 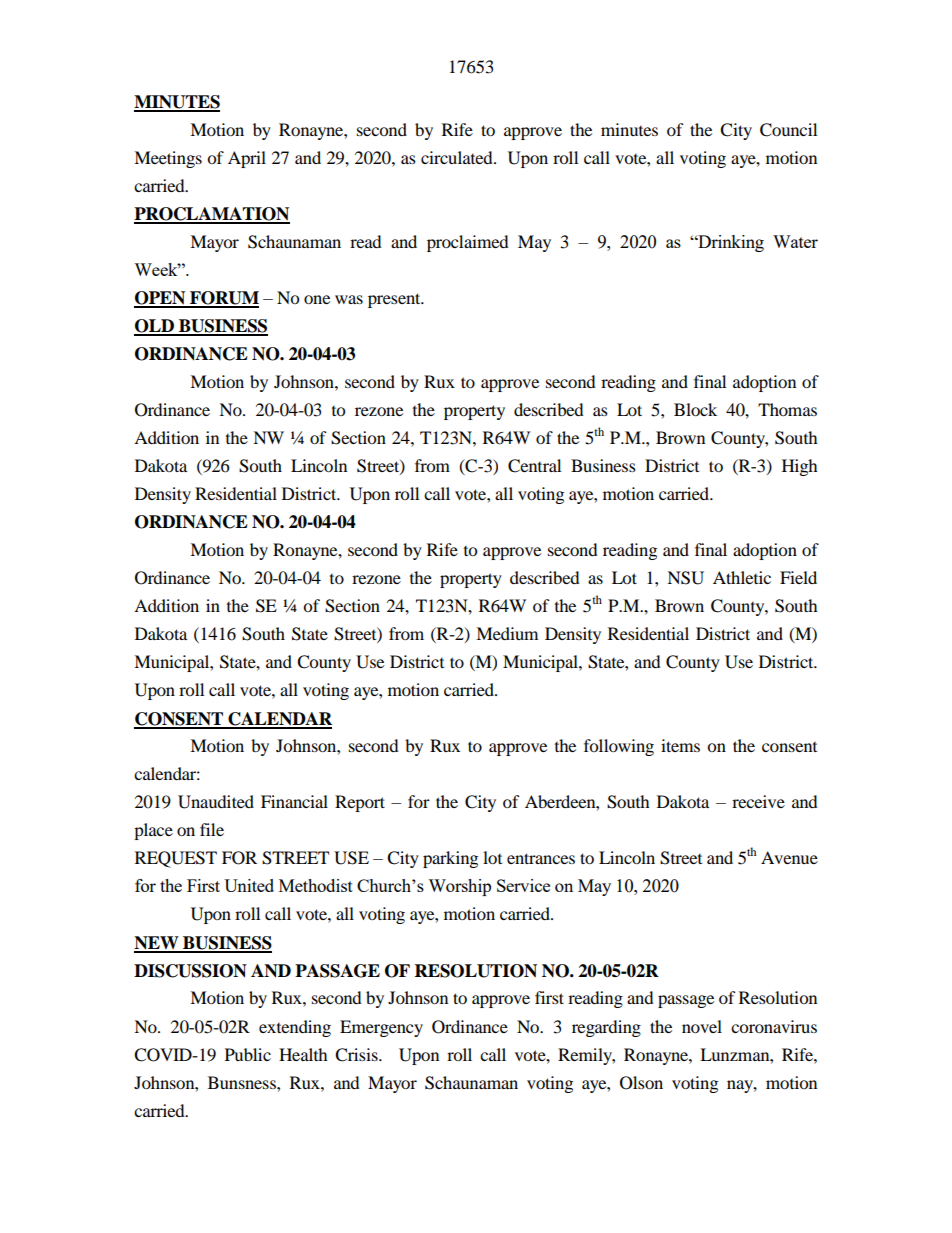 What do you see at coordinates (360, 803) in the document?
I see `Report` at bounding box center [360, 803].
